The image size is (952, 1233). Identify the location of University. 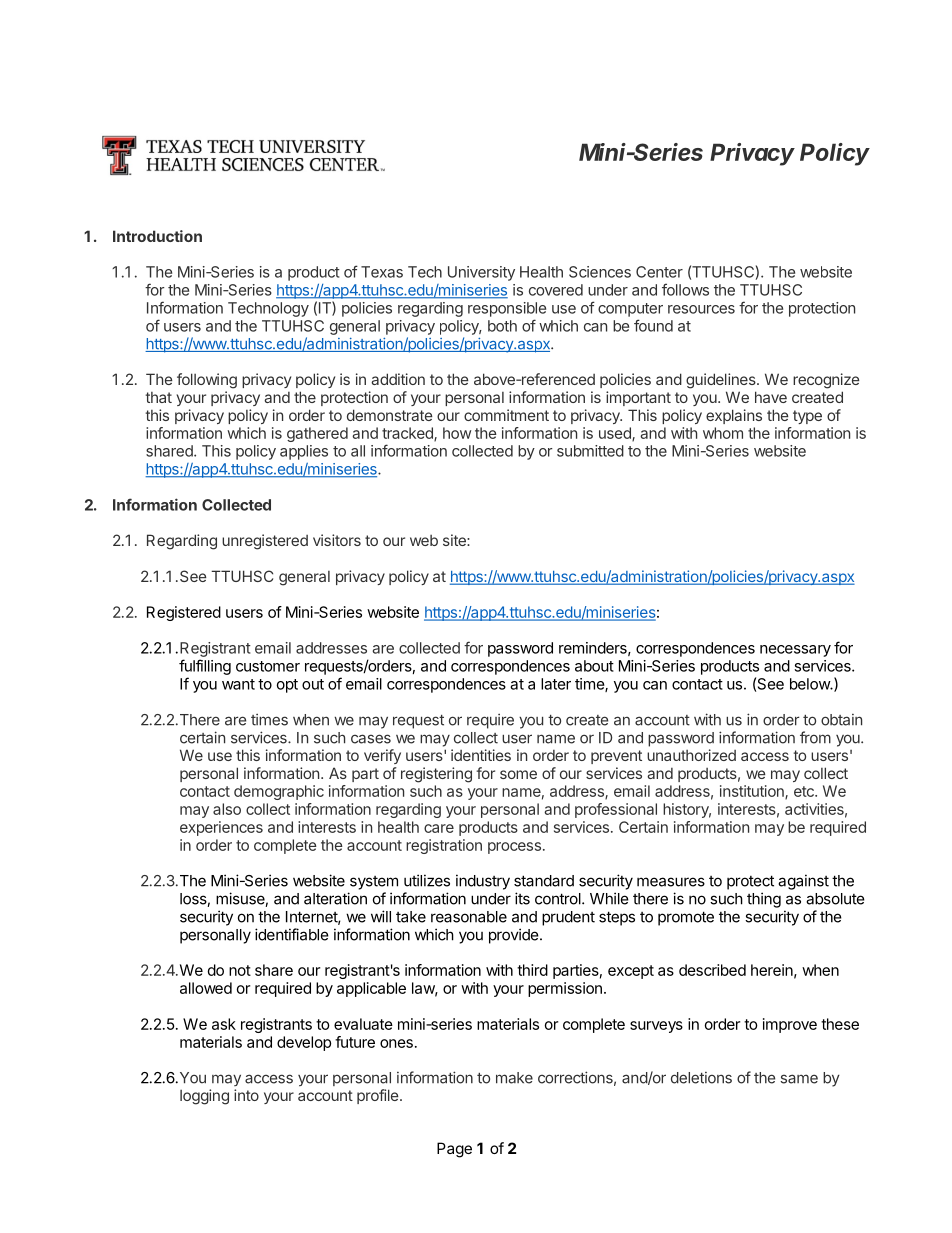
(481, 273).
